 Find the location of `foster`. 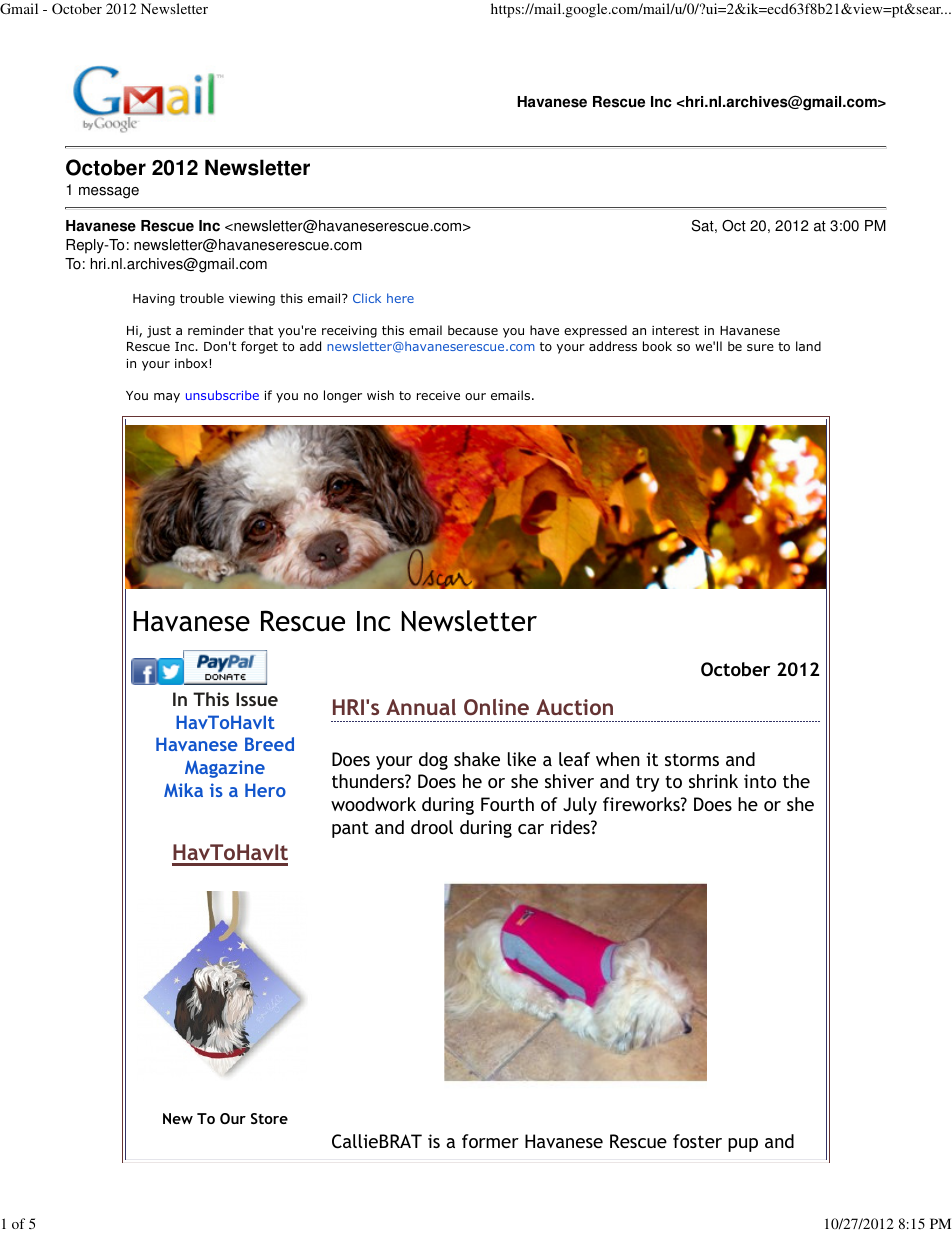

foster is located at coordinates (697, 1141).
